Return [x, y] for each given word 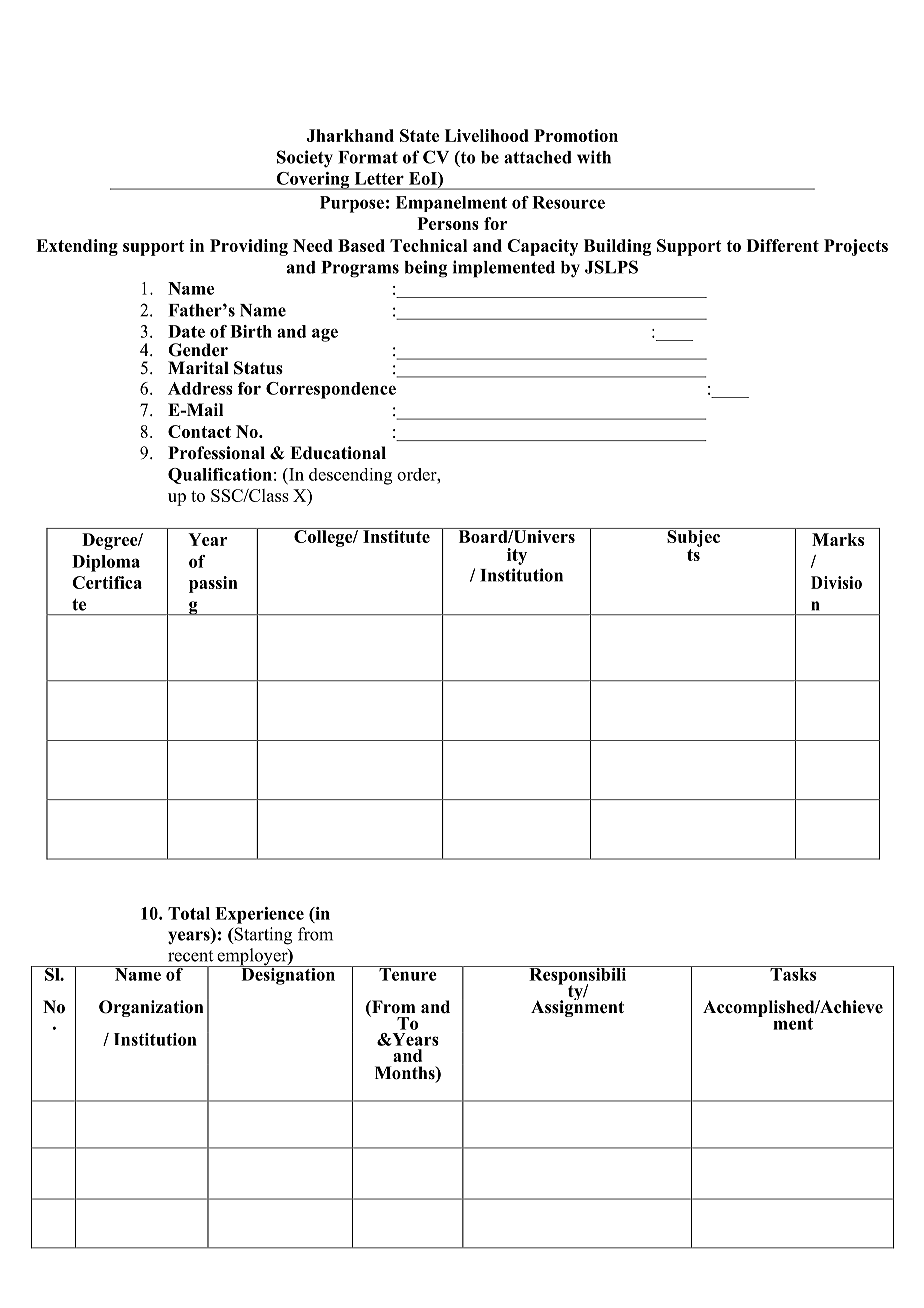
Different [783, 245]
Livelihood [487, 135]
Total [189, 913]
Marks [838, 539]
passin [213, 584]
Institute [396, 535]
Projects [856, 247]
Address [200, 388]
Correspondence [331, 390]
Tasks [793, 973]
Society [305, 158]
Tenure [408, 973]
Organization [151, 1008]
